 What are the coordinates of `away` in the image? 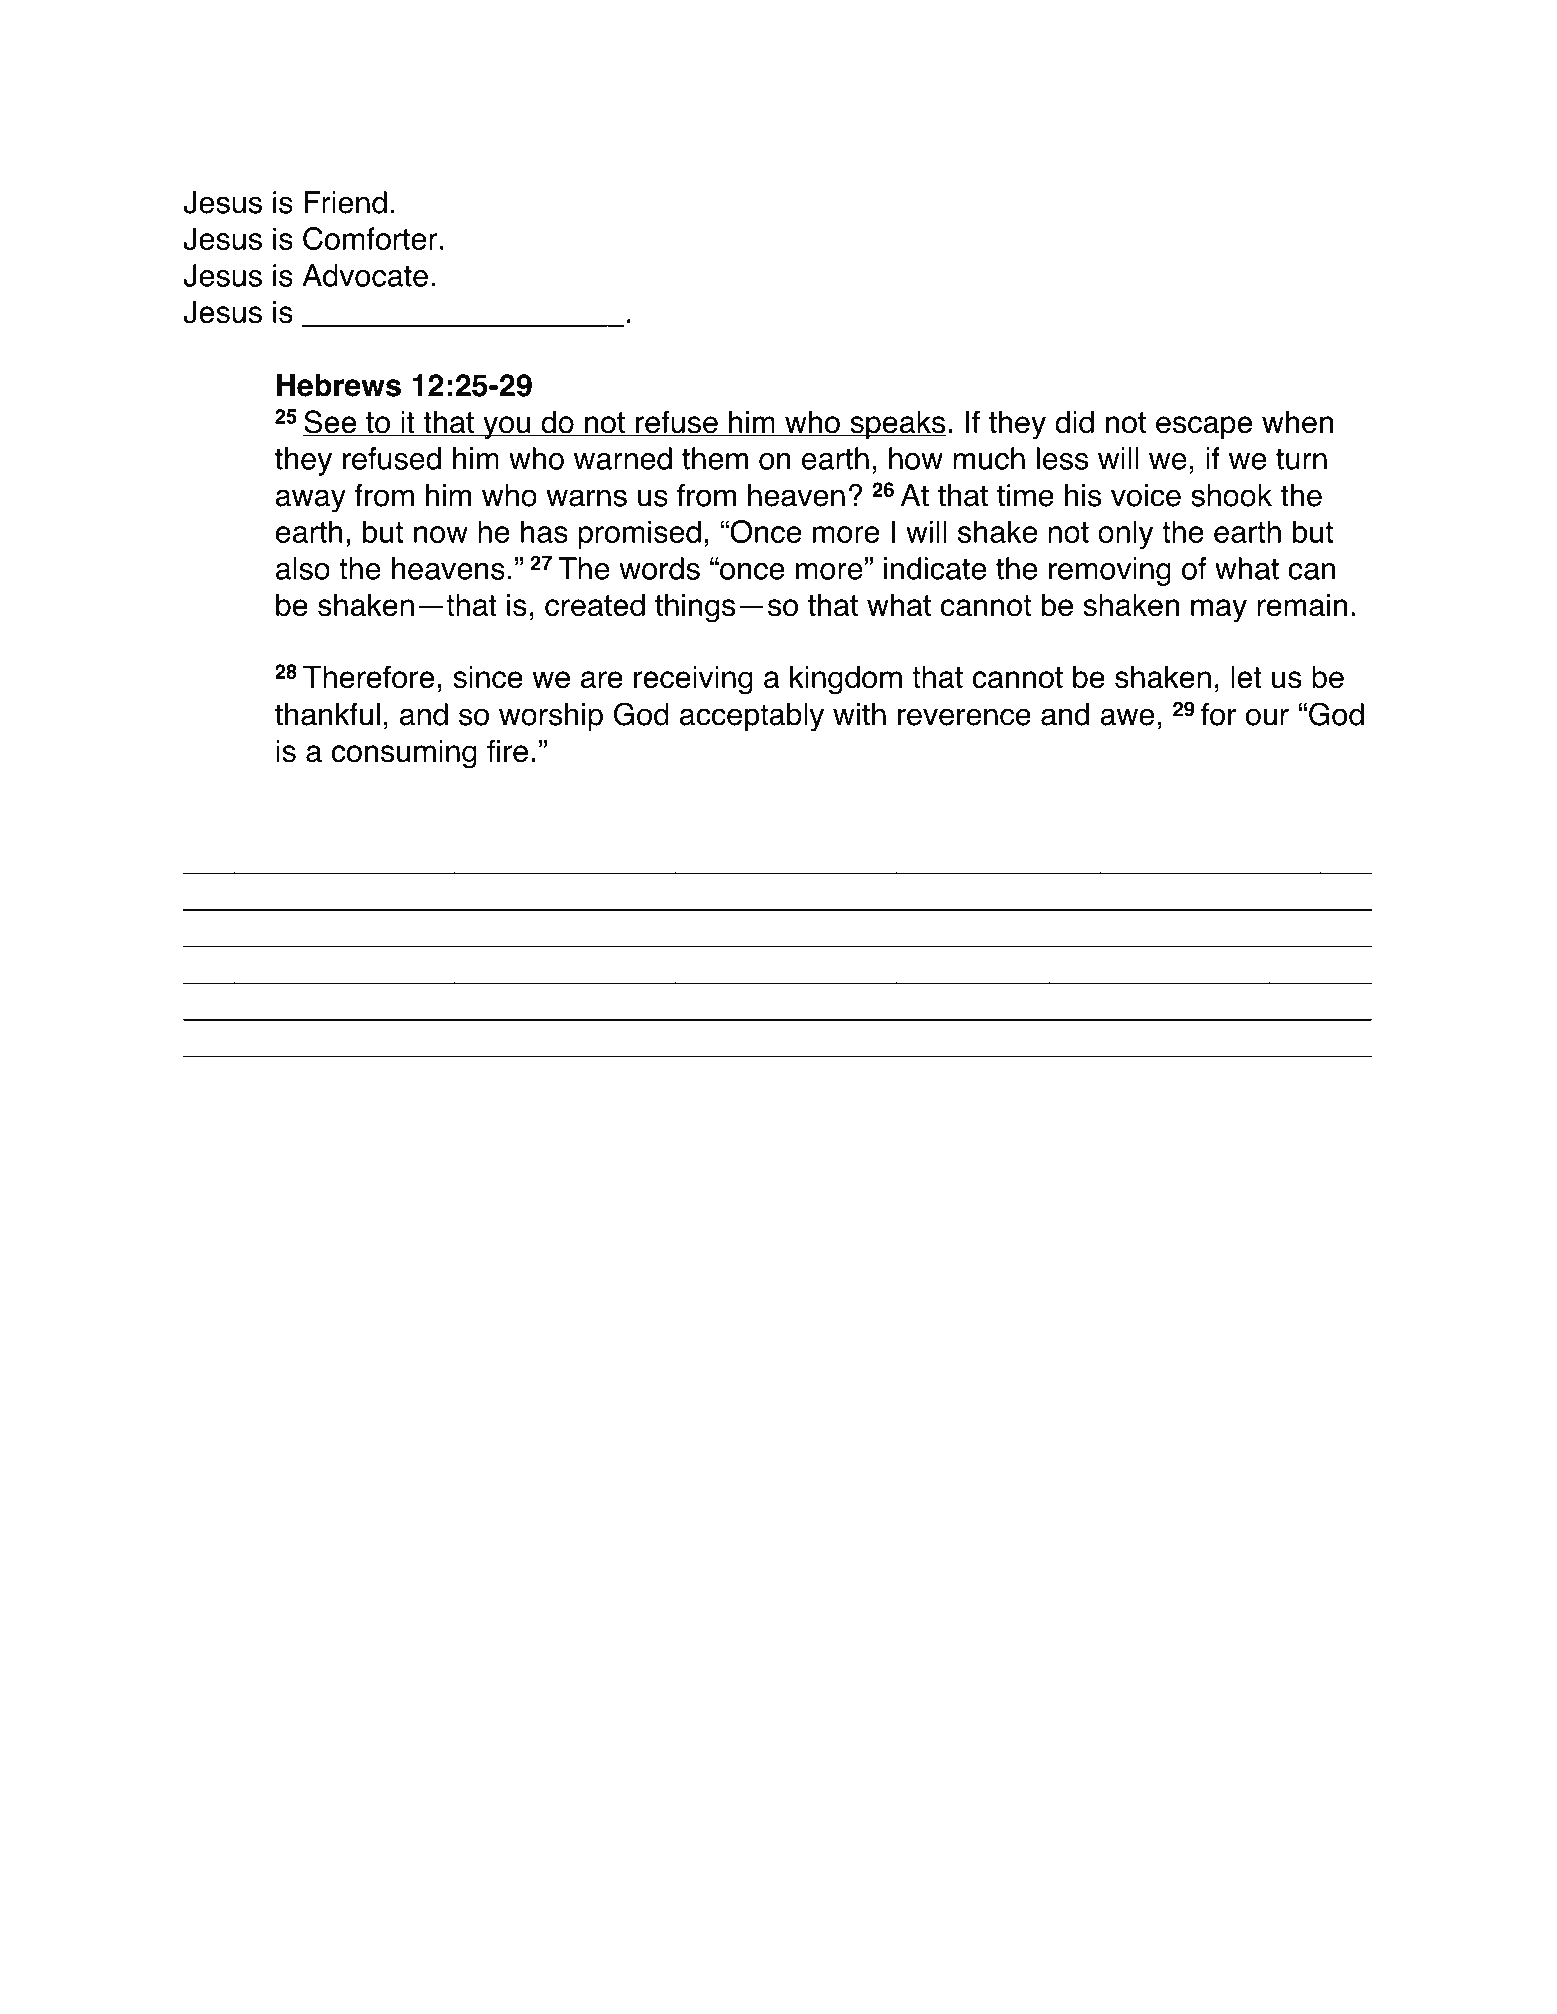 It's located at (311, 501).
